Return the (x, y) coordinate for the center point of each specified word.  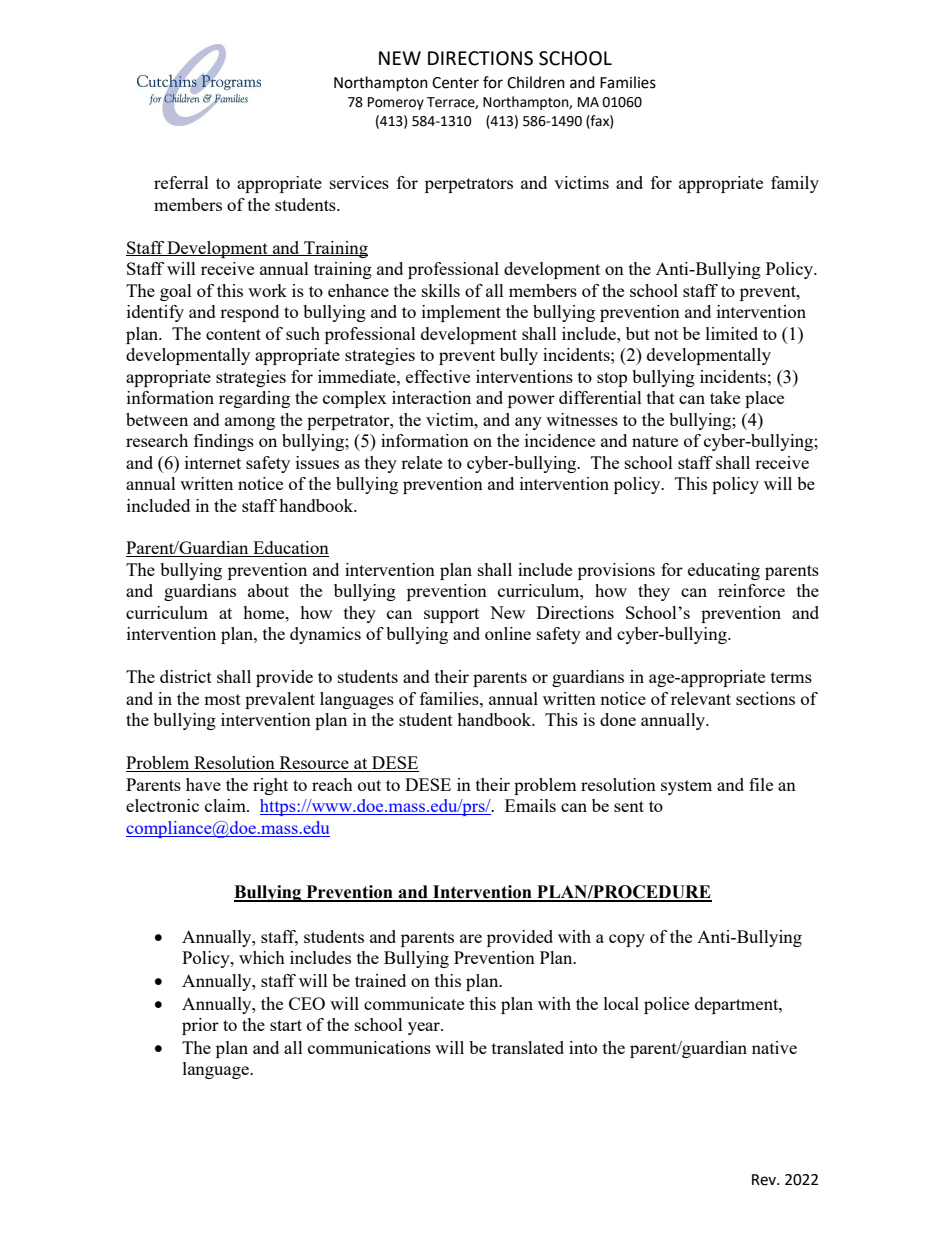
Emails (530, 805)
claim (226, 805)
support (451, 615)
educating (724, 571)
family (795, 184)
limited (732, 333)
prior (200, 1026)
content (233, 334)
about (268, 590)
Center (455, 83)
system (686, 787)
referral (181, 182)
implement (461, 313)
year (425, 1028)
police (666, 1005)
